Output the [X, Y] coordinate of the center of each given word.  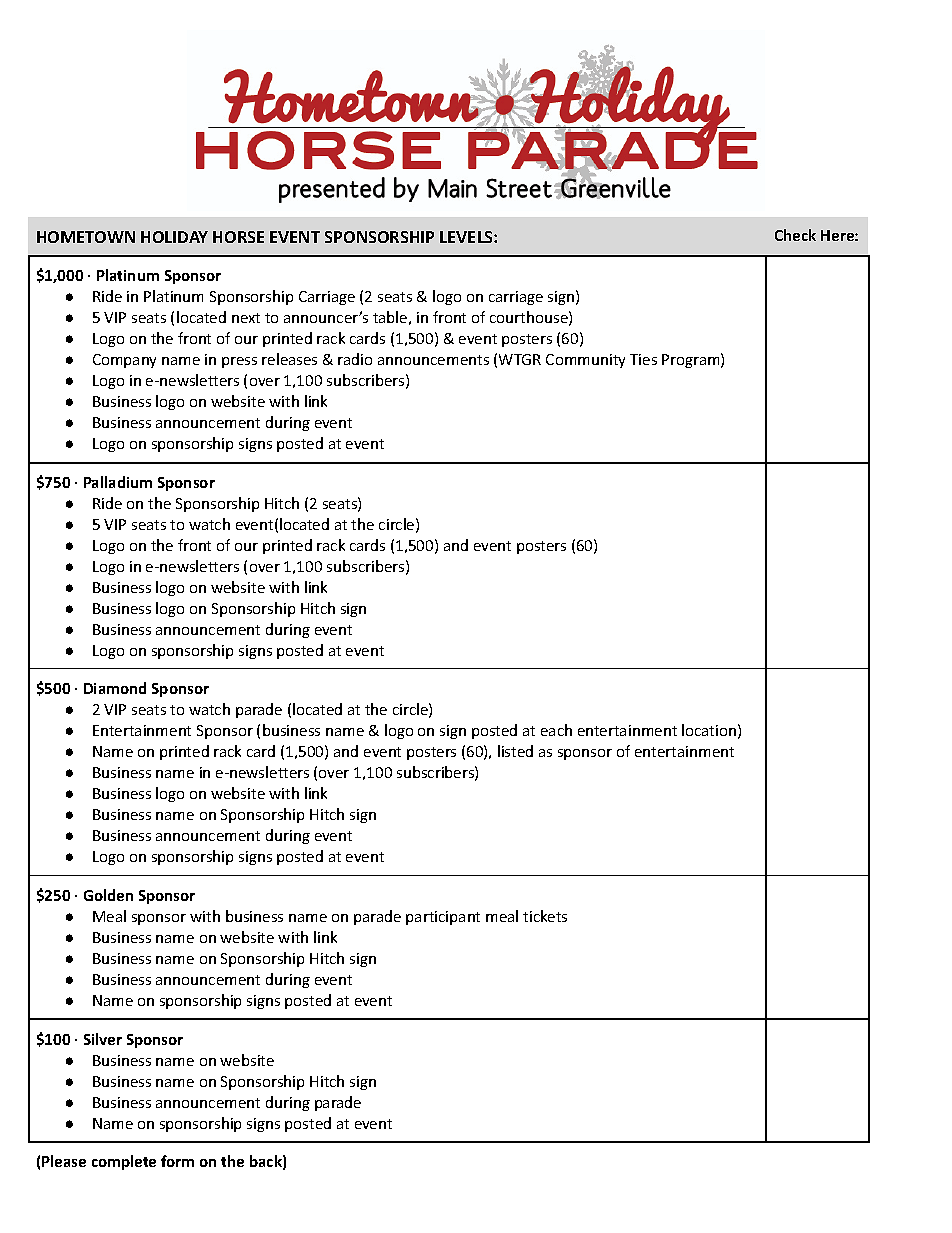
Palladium [118, 482]
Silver [103, 1039]
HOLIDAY [174, 237]
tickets [545, 916]
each [556, 730]
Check [795, 235]
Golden [108, 895]
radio [355, 359]
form [177, 1161]
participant [443, 918]
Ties [643, 359]
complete [124, 1162]
